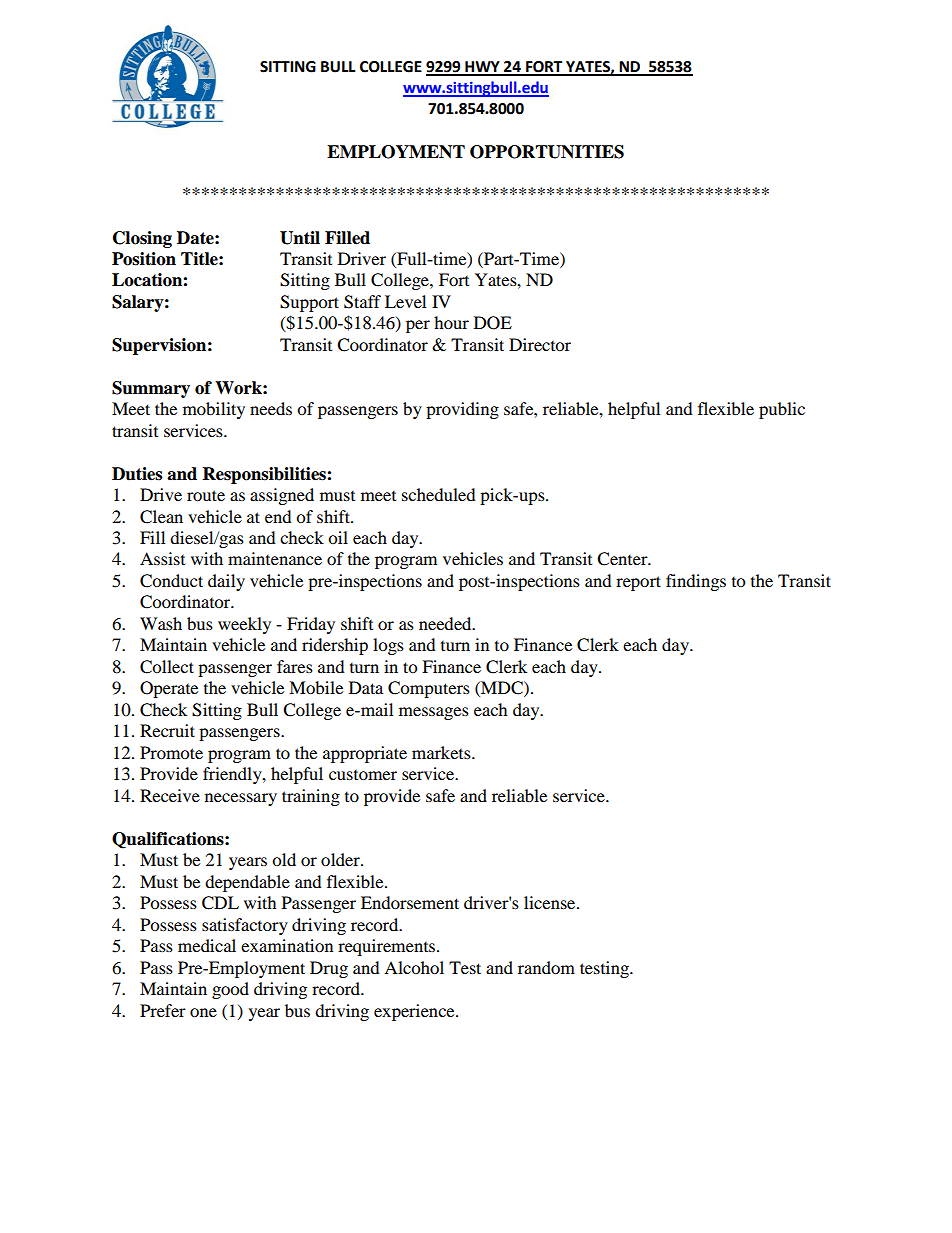 The image size is (952, 1233). What do you see at coordinates (540, 344) in the page?
I see `Director` at bounding box center [540, 344].
